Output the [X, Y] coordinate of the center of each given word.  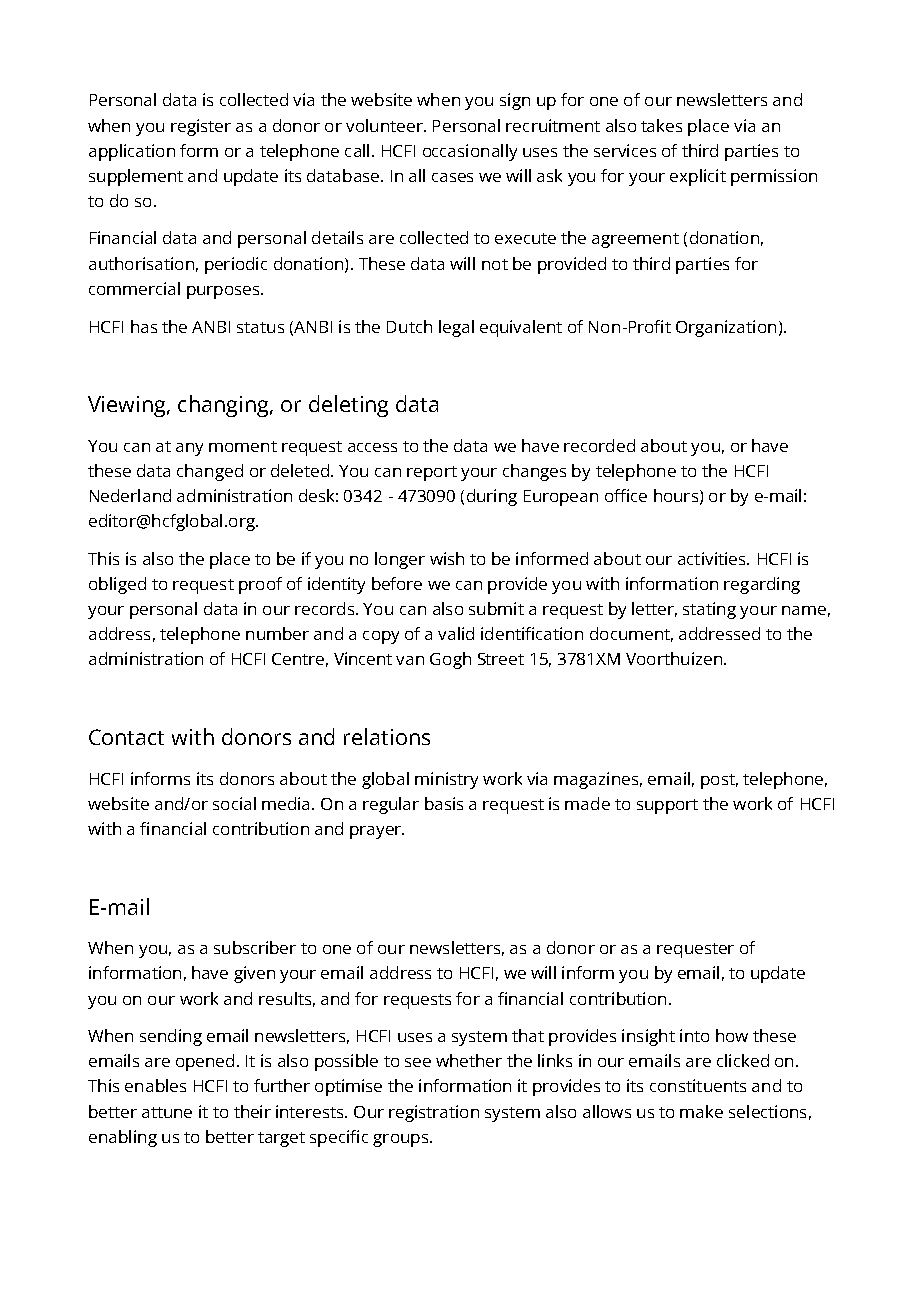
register [201, 127]
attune [167, 1112]
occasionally [470, 152]
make [701, 1111]
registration [434, 1113]
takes [661, 125]
